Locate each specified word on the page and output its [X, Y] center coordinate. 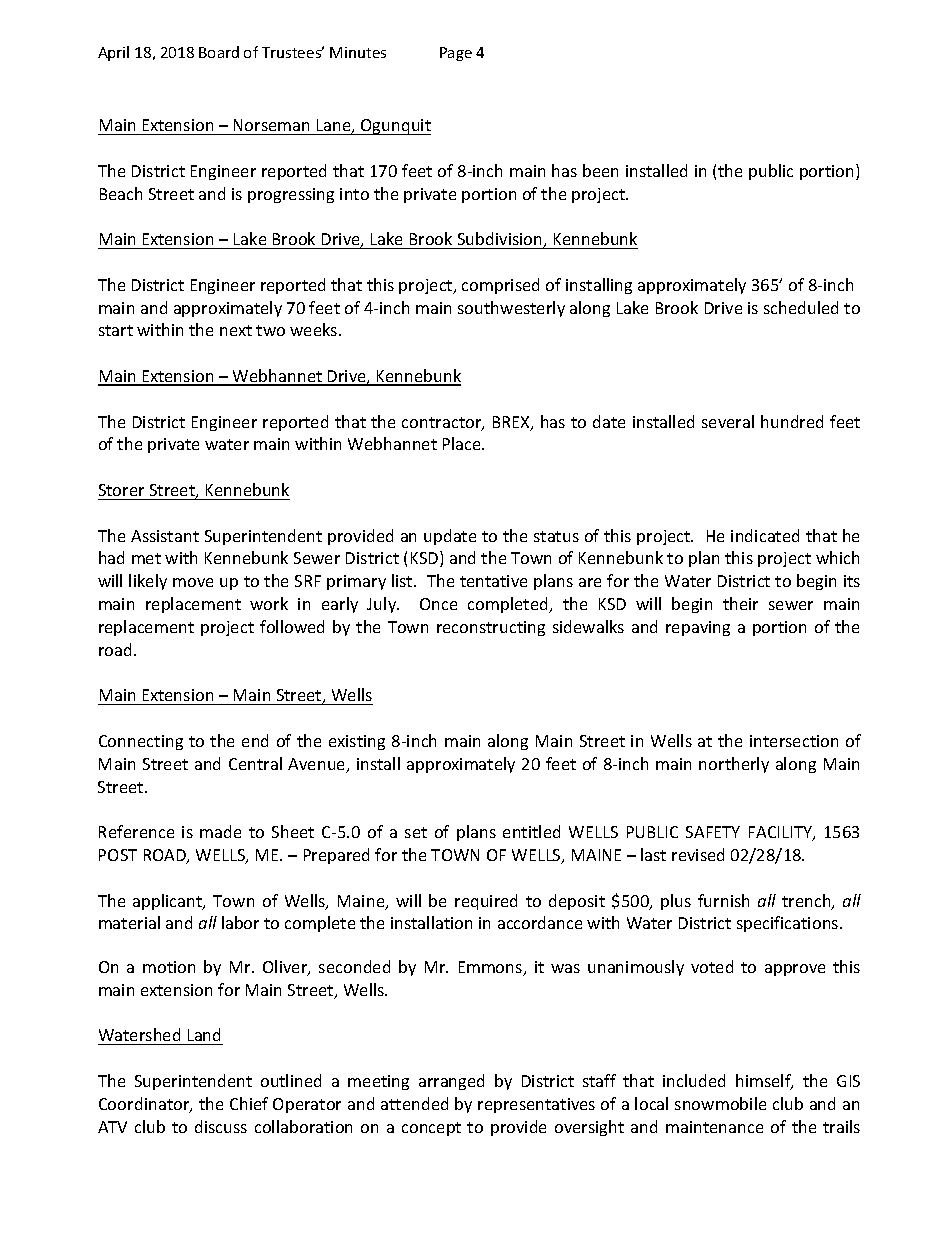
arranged [451, 1082]
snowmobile [720, 1103]
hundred [792, 421]
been [600, 170]
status [556, 536]
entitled [531, 831]
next [236, 330]
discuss [221, 1126]
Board [219, 52]
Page [456, 54]
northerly [734, 765]
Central [255, 763]
